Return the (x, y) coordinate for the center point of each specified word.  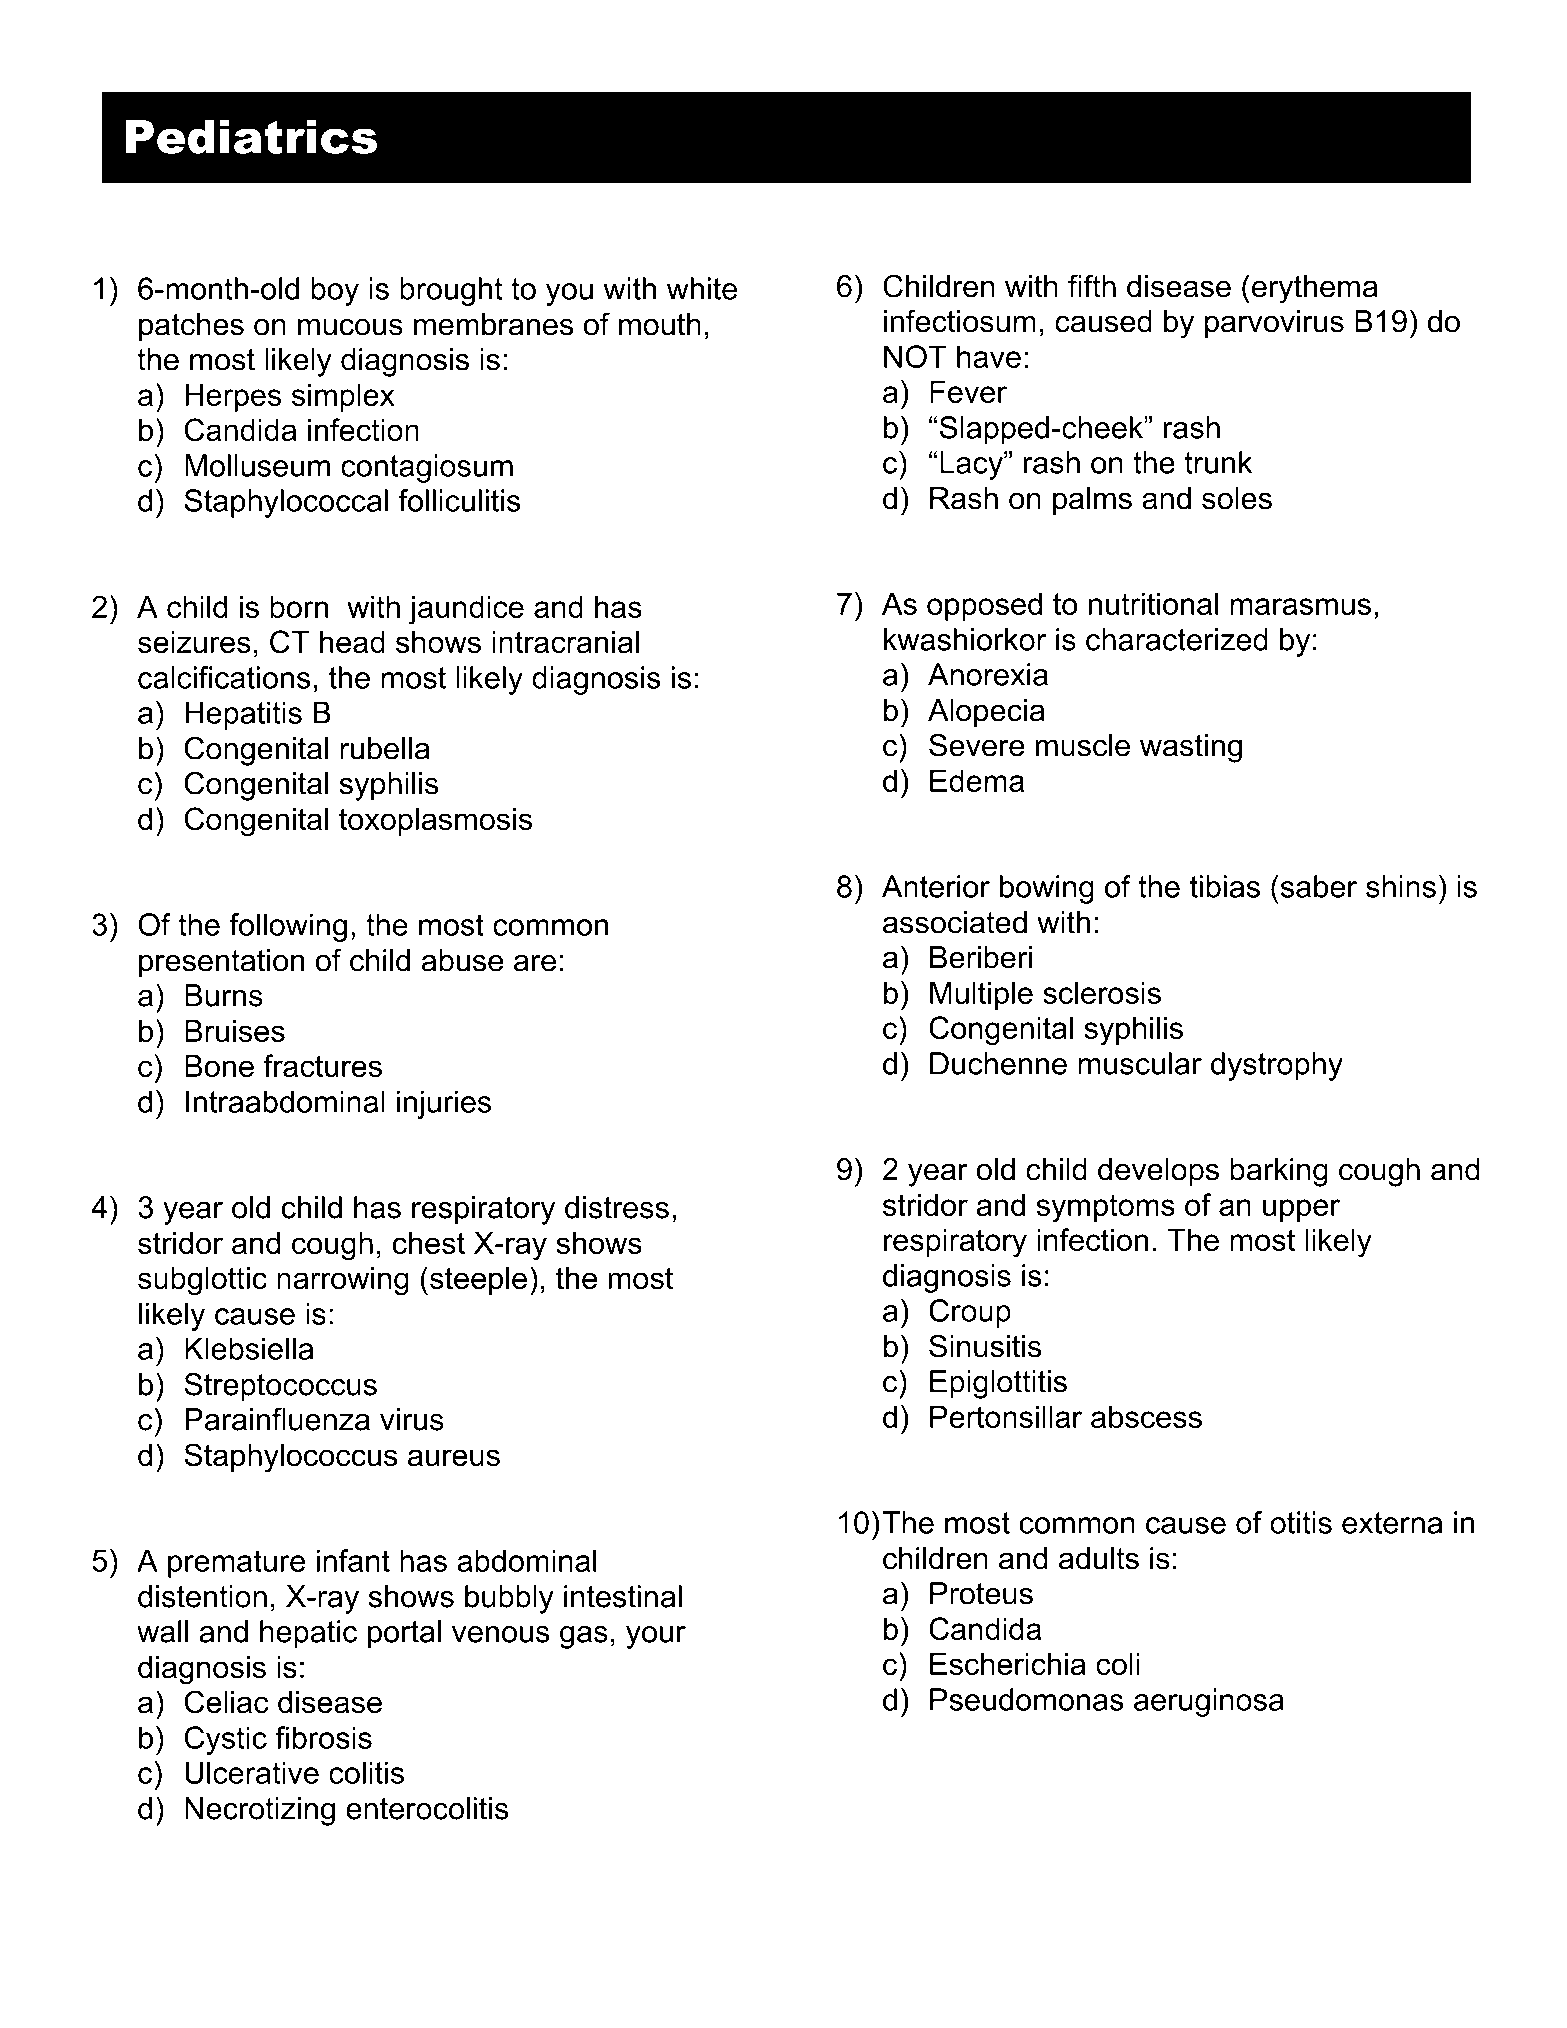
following (288, 927)
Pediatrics (251, 137)
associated (955, 922)
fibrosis (323, 1737)
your (656, 1637)
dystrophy (1277, 1066)
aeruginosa (1209, 1702)
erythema (1313, 289)
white (702, 288)
